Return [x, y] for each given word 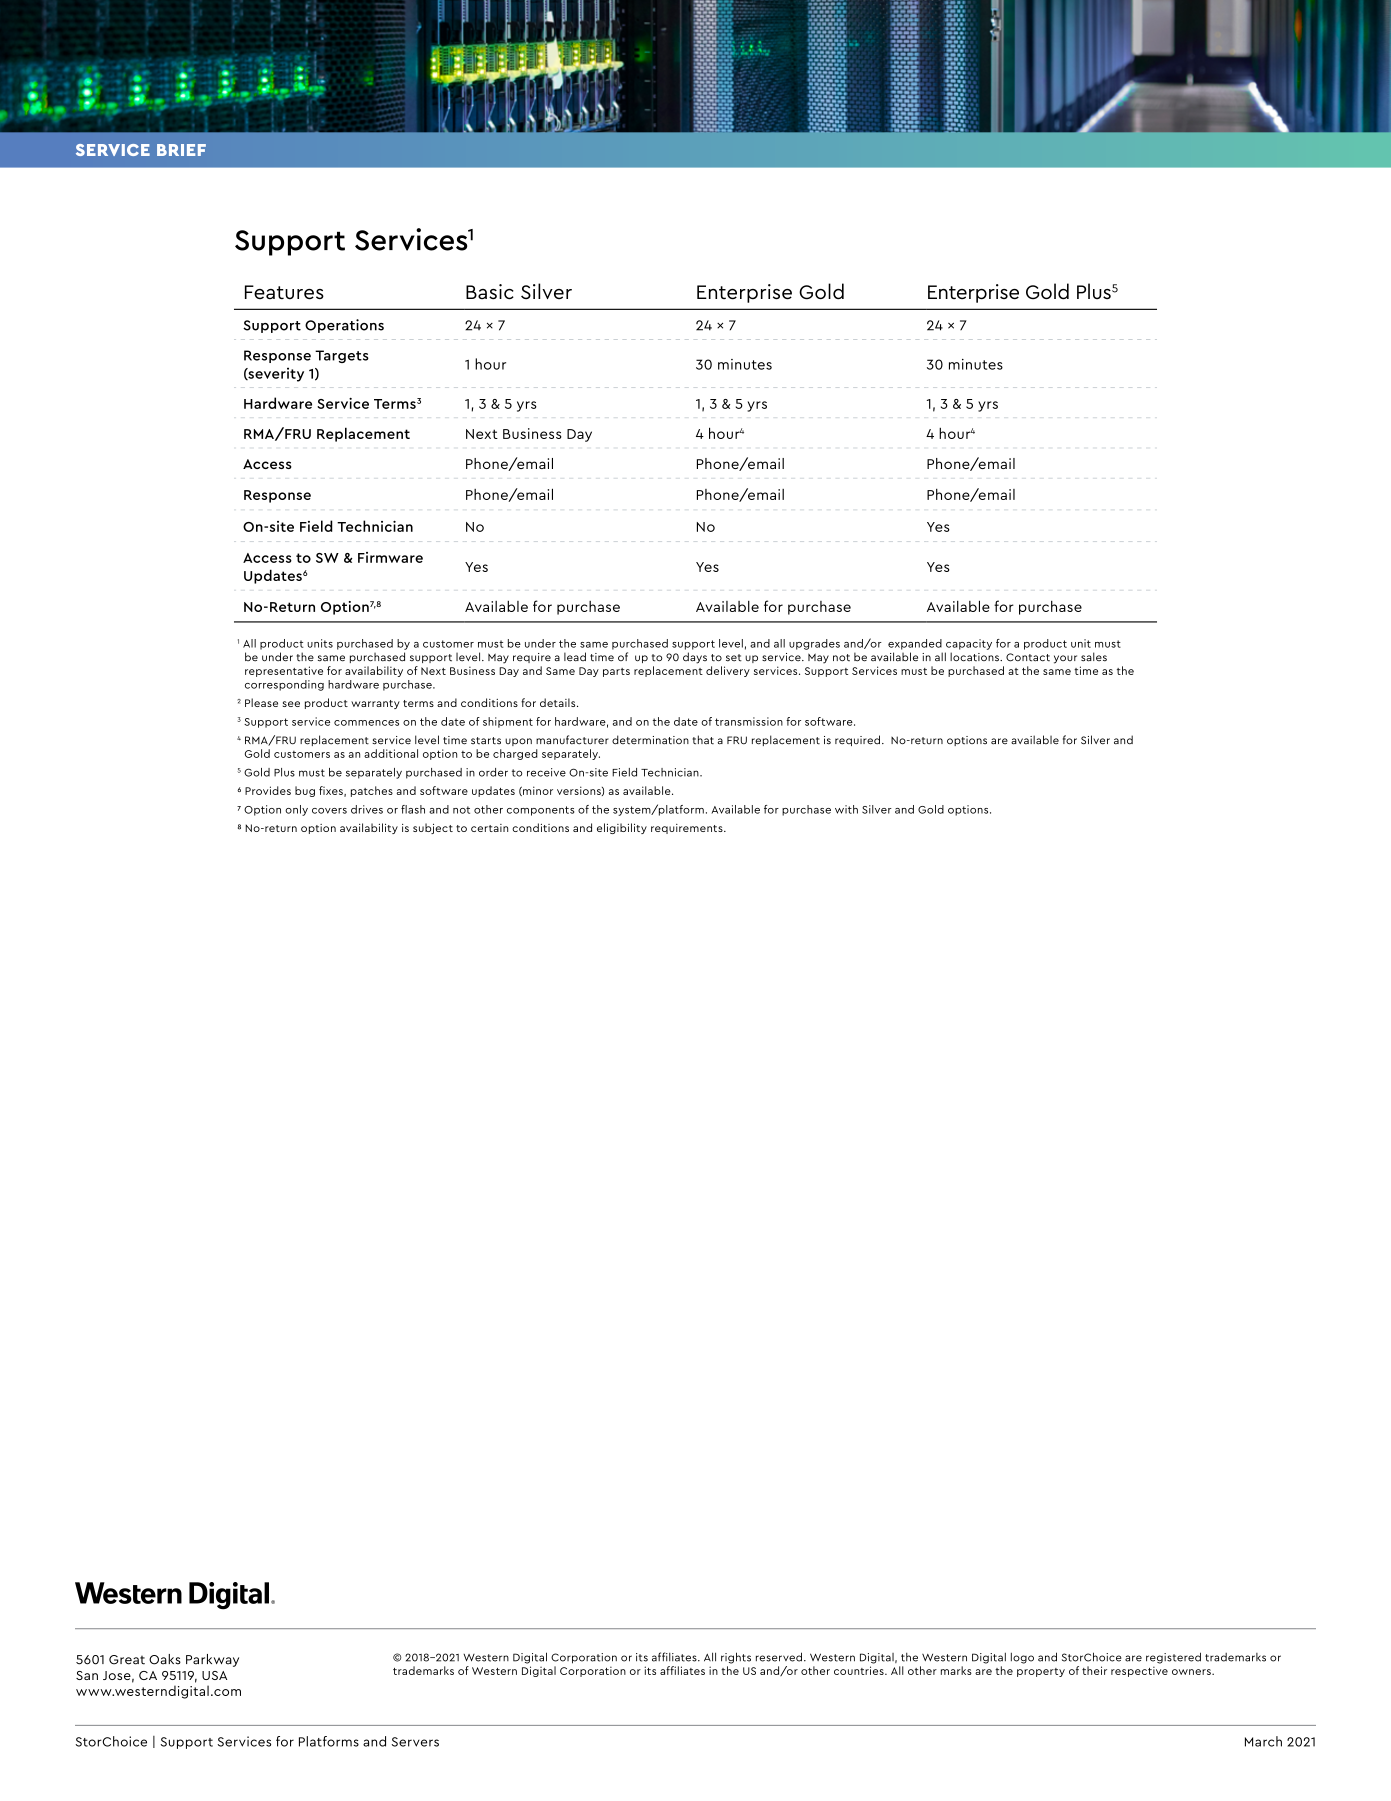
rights [736, 1658]
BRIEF [181, 150]
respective [1139, 1671]
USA [214, 1675]
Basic [490, 292]
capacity [969, 644]
